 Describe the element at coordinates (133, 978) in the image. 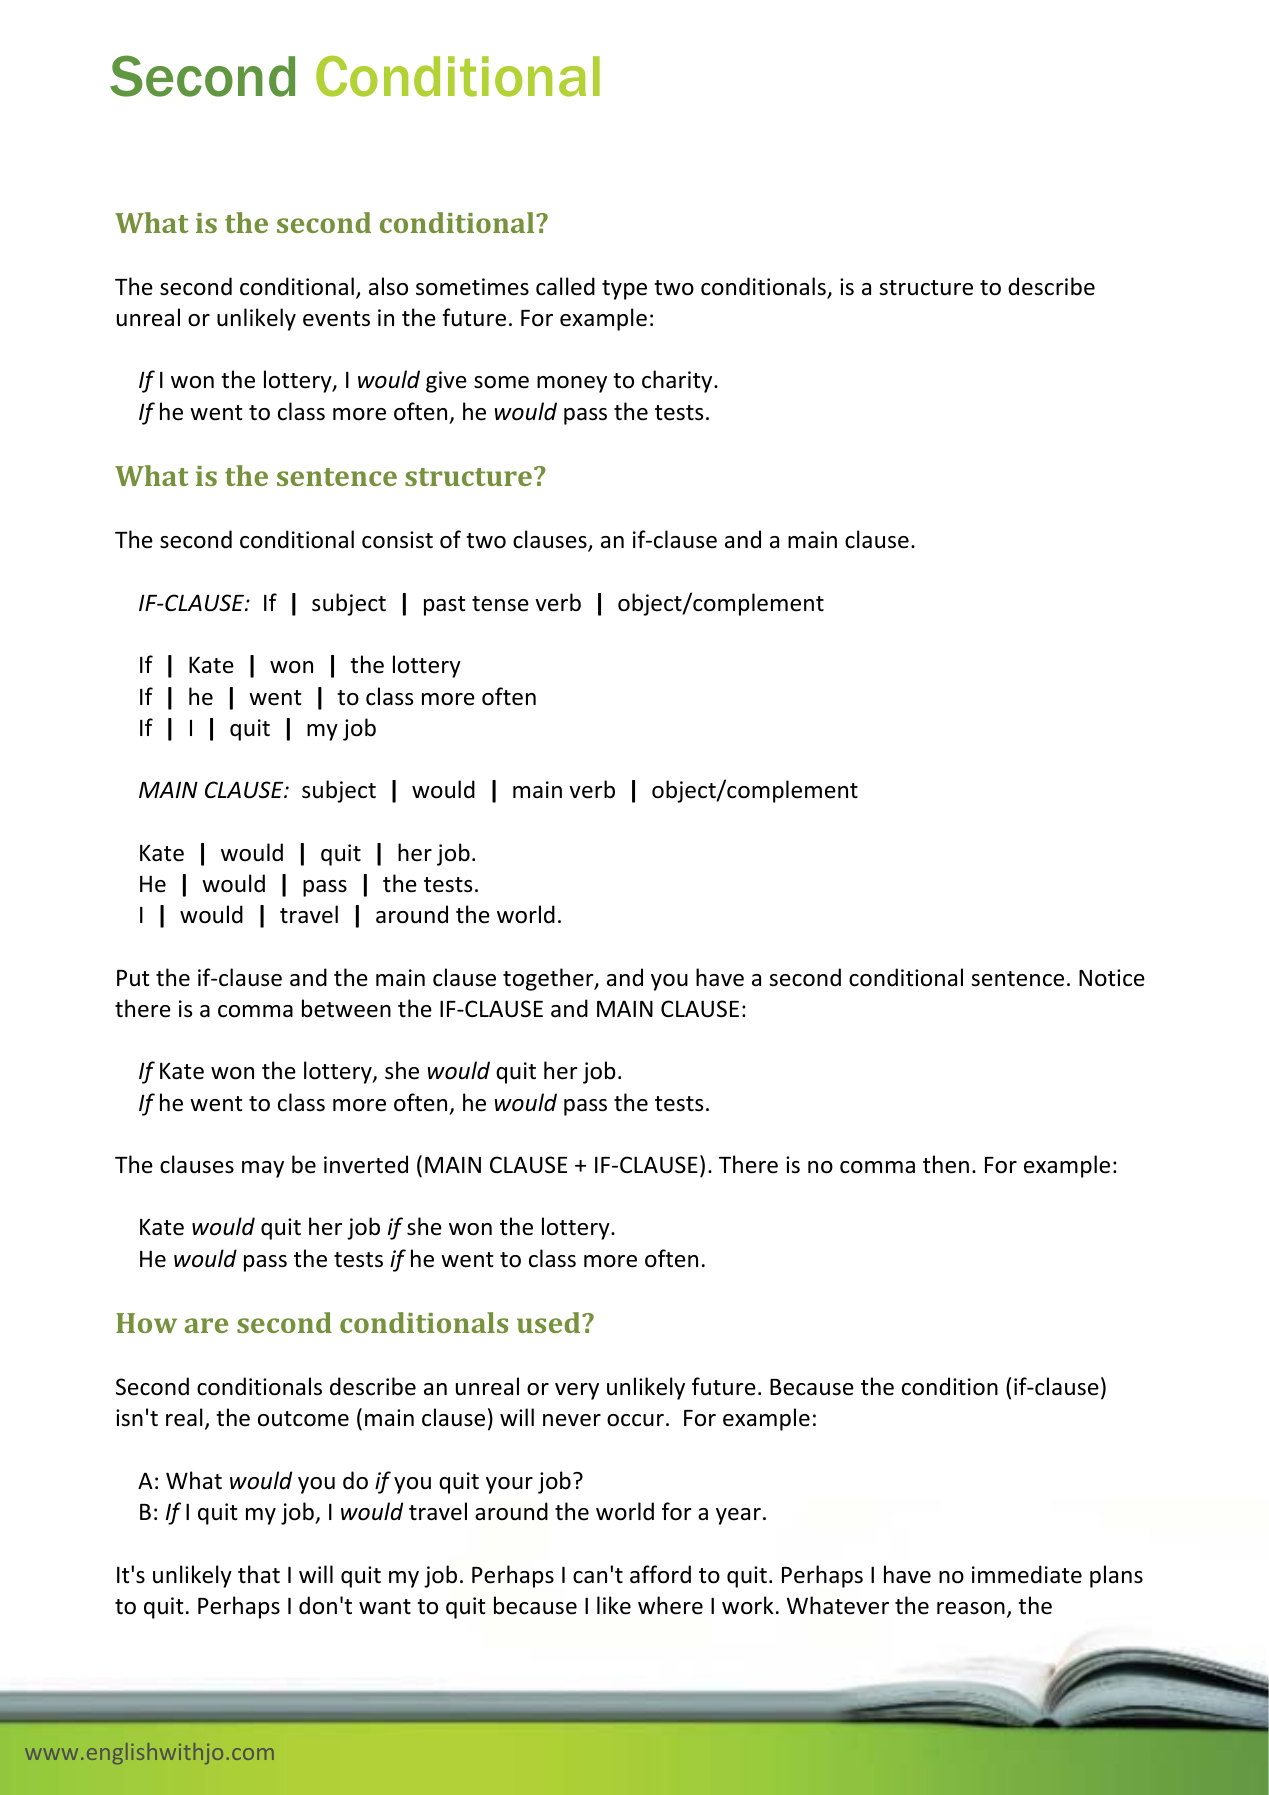

I see `Put` at that location.
